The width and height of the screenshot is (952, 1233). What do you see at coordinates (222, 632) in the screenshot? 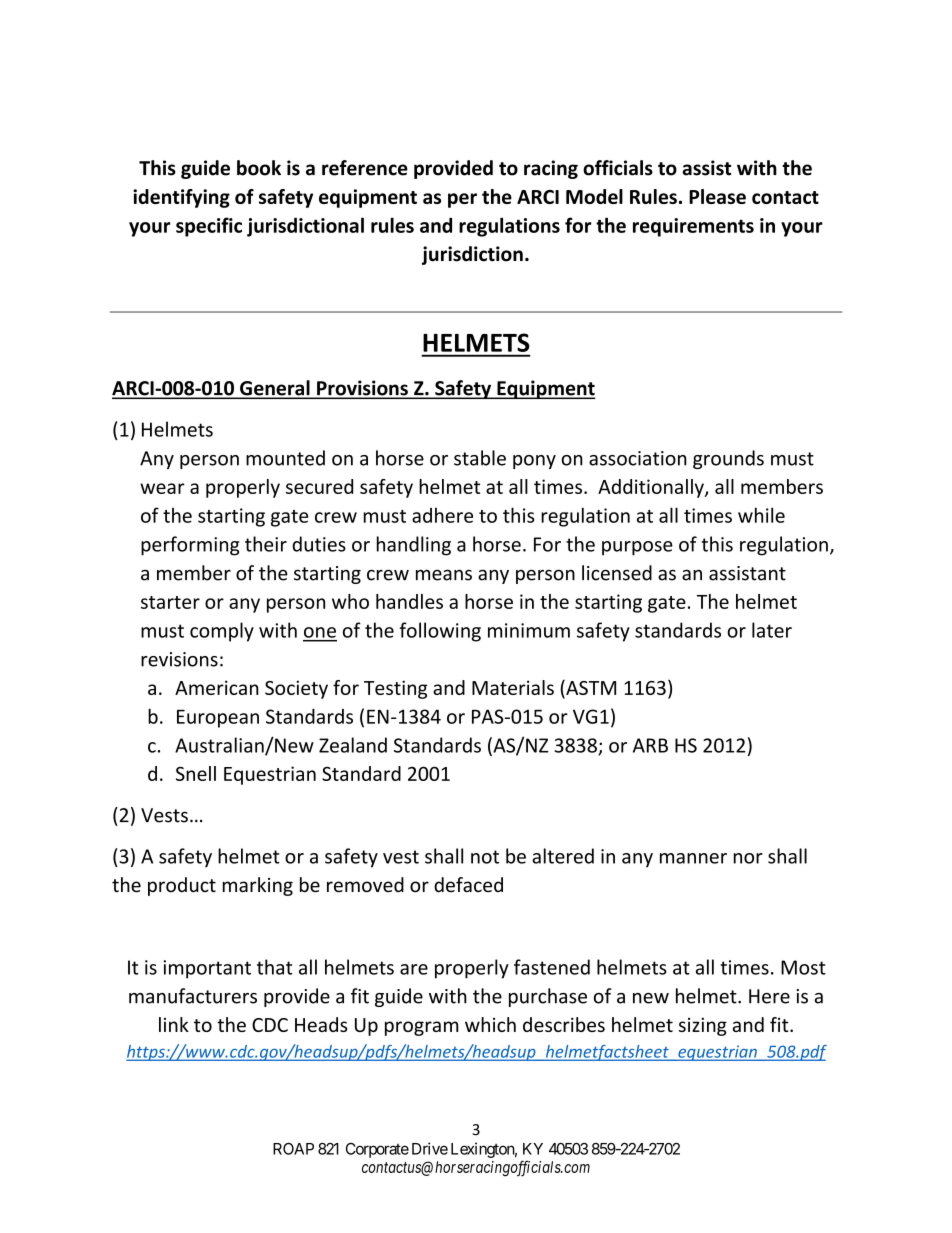
I see `comply` at bounding box center [222, 632].
